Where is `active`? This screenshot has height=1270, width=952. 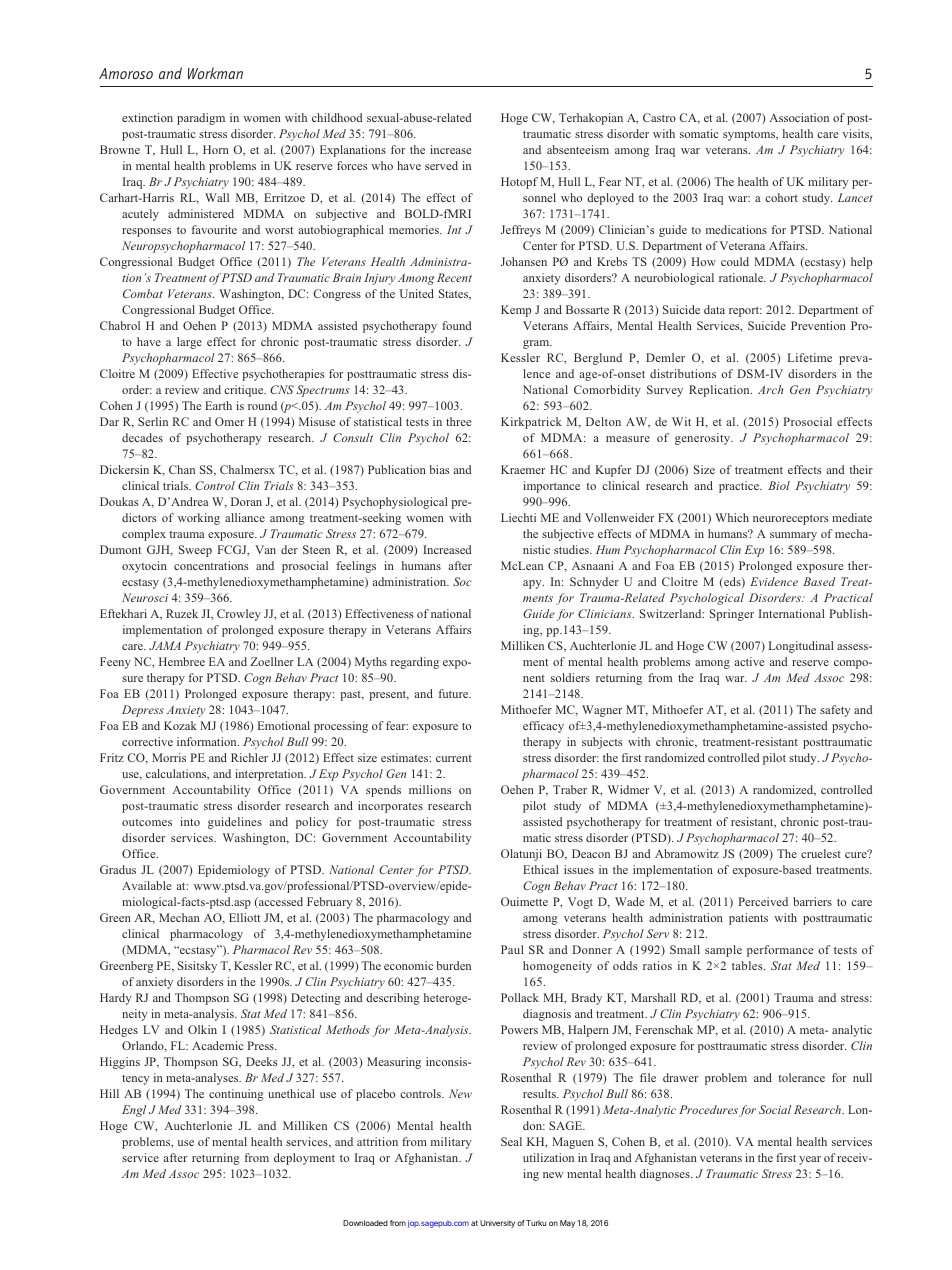 active is located at coordinates (749, 661).
